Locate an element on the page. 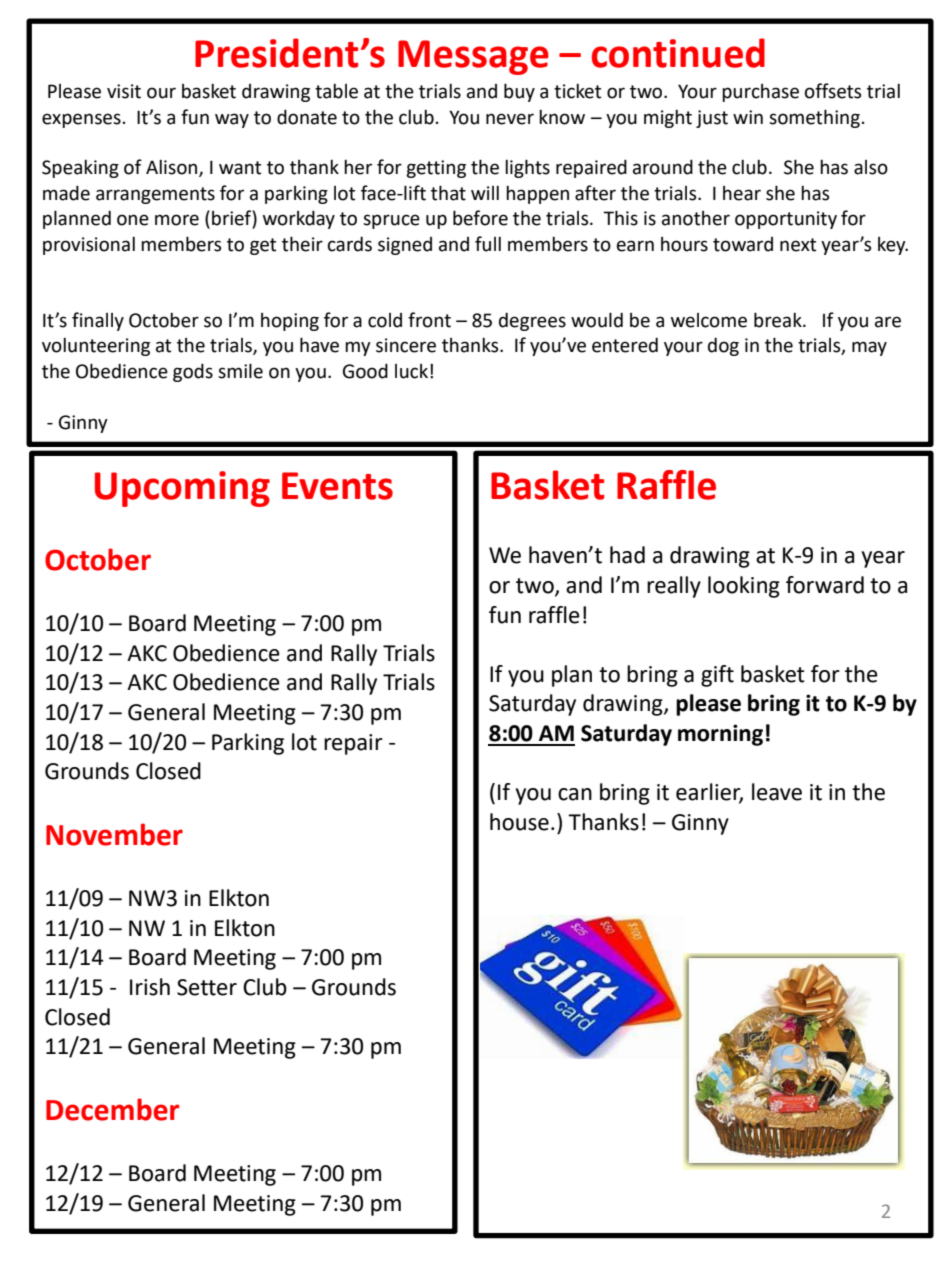 The image size is (952, 1270). finally is located at coordinates (98, 321).
